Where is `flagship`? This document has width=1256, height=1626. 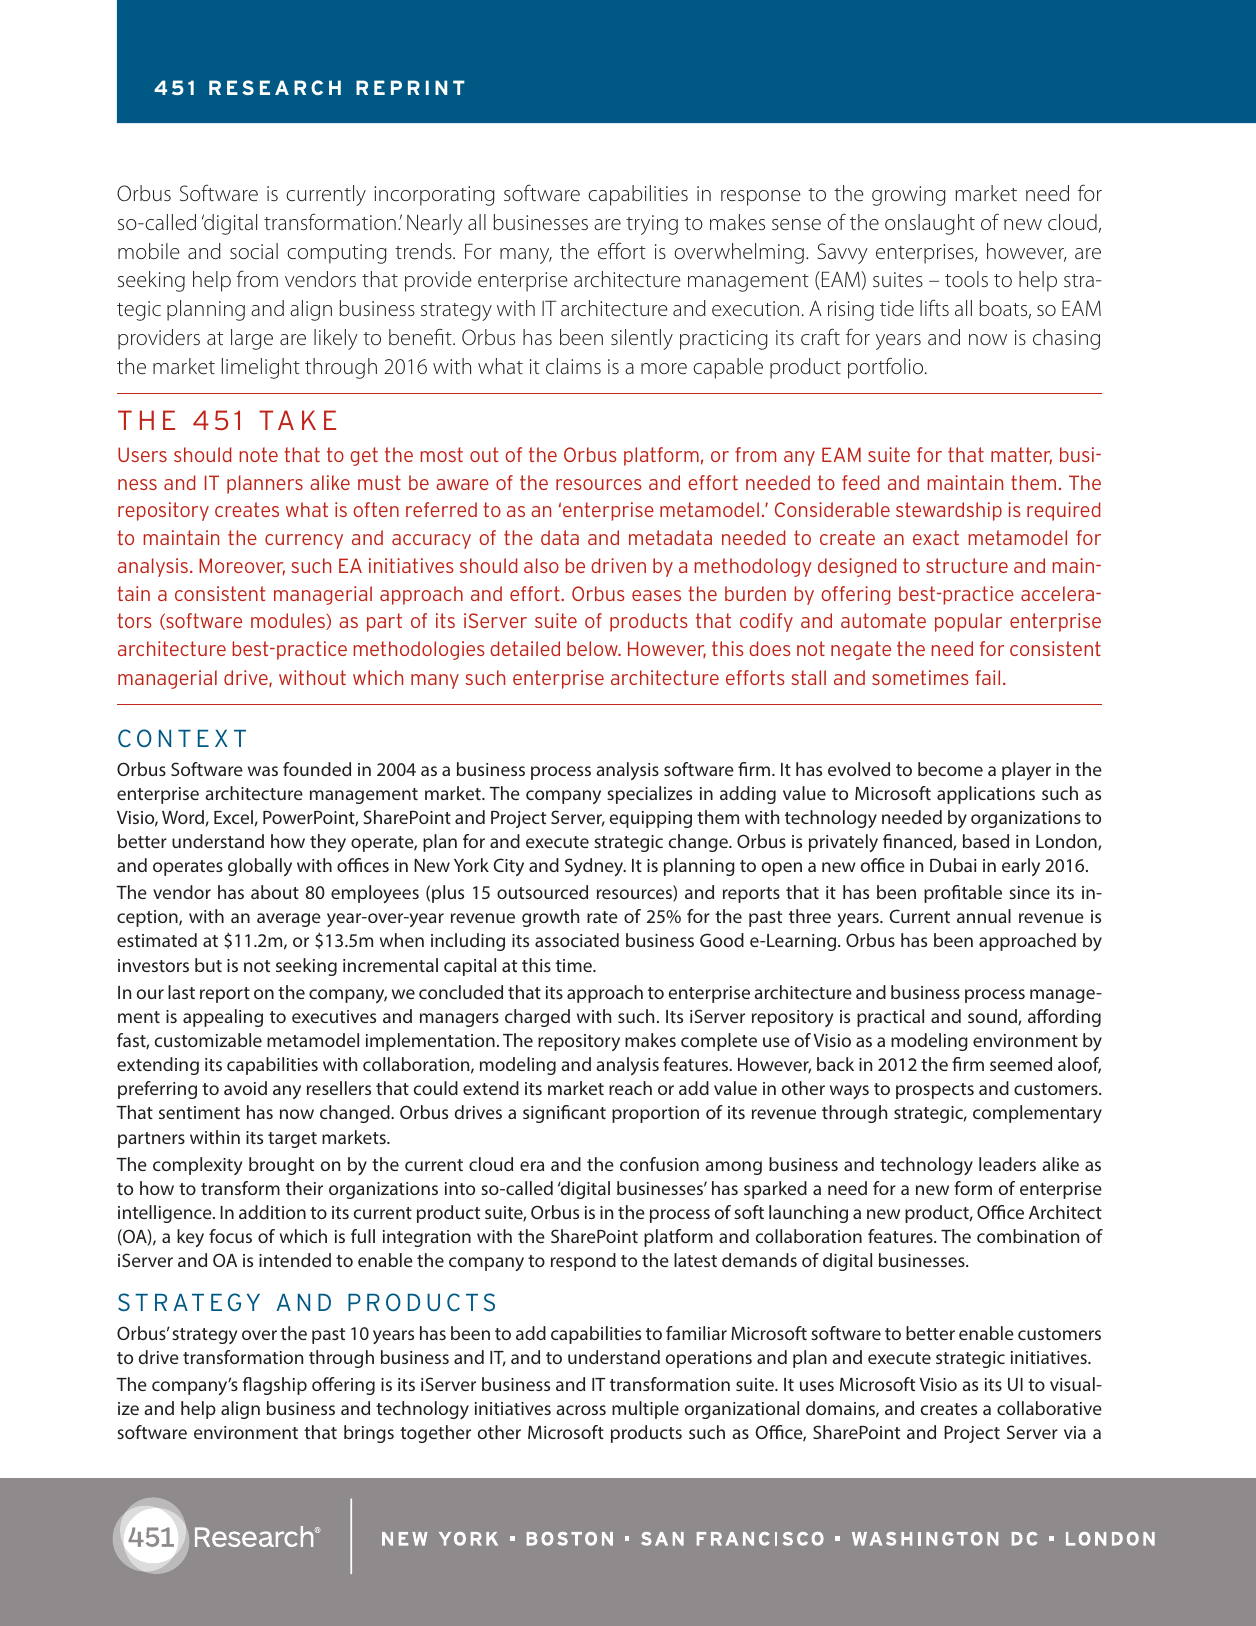 flagship is located at coordinates (275, 1386).
